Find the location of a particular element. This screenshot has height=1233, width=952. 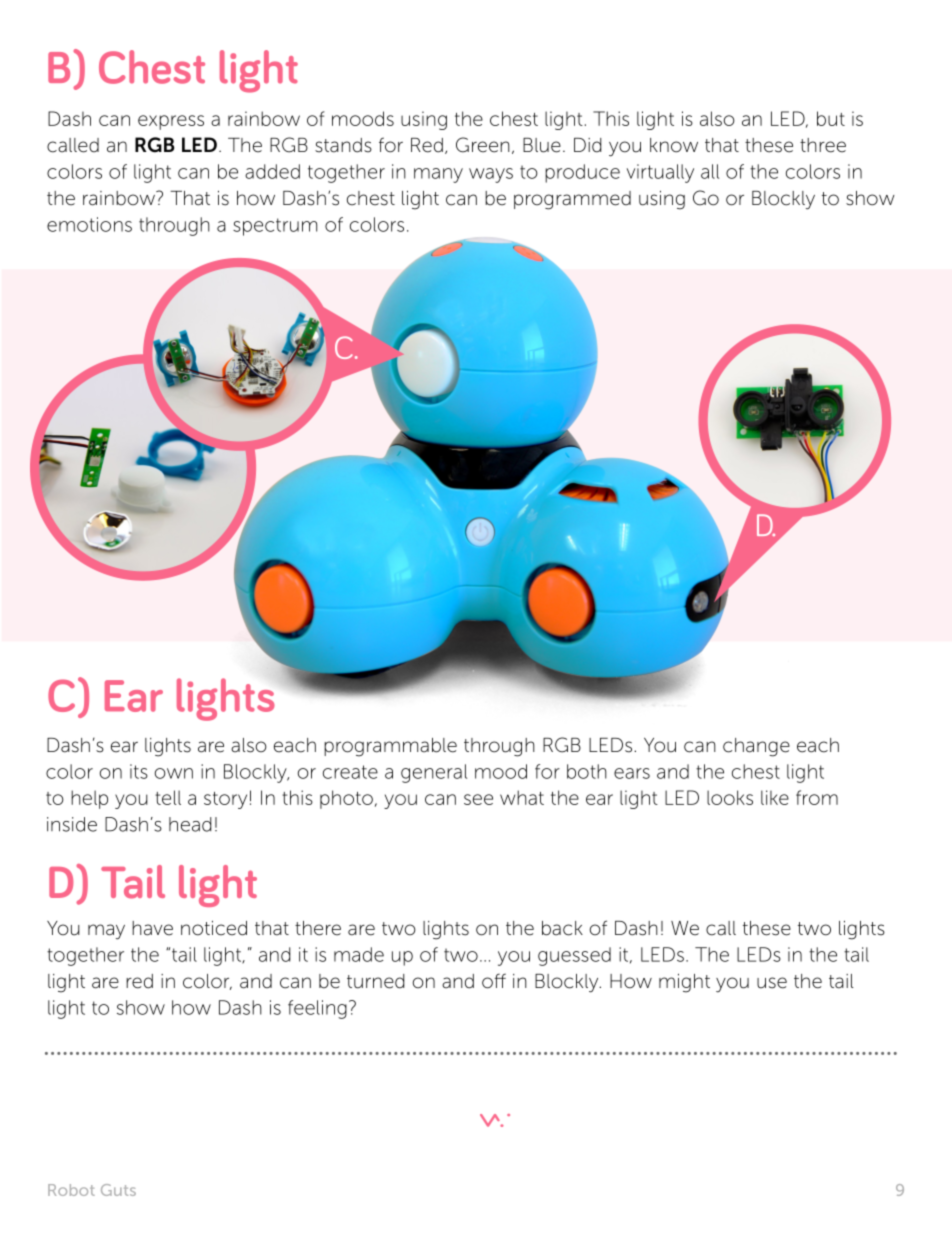

Green is located at coordinates (483, 145).
